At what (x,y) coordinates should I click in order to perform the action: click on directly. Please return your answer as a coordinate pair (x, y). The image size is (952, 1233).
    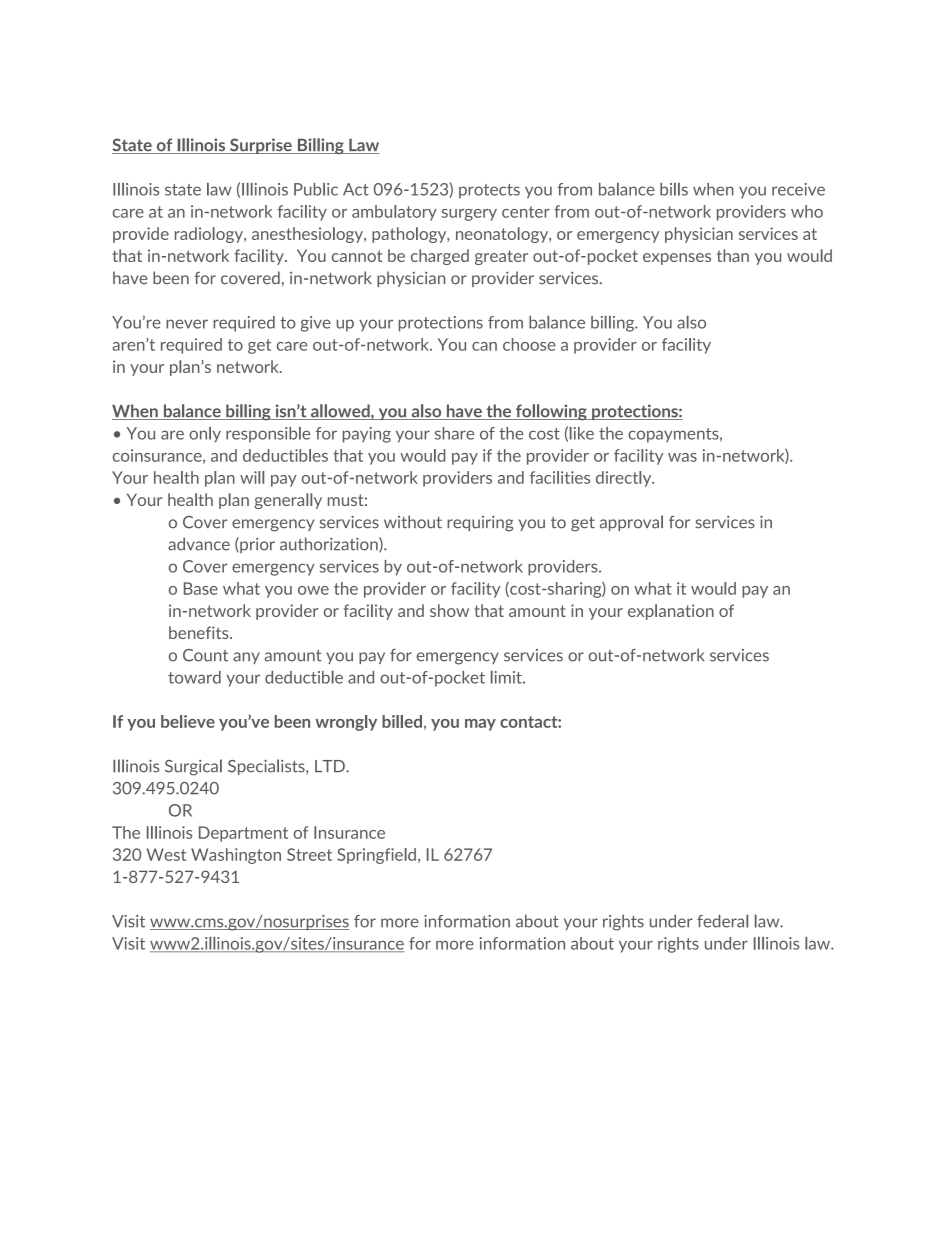
    Looking at the image, I should click on (625, 479).
